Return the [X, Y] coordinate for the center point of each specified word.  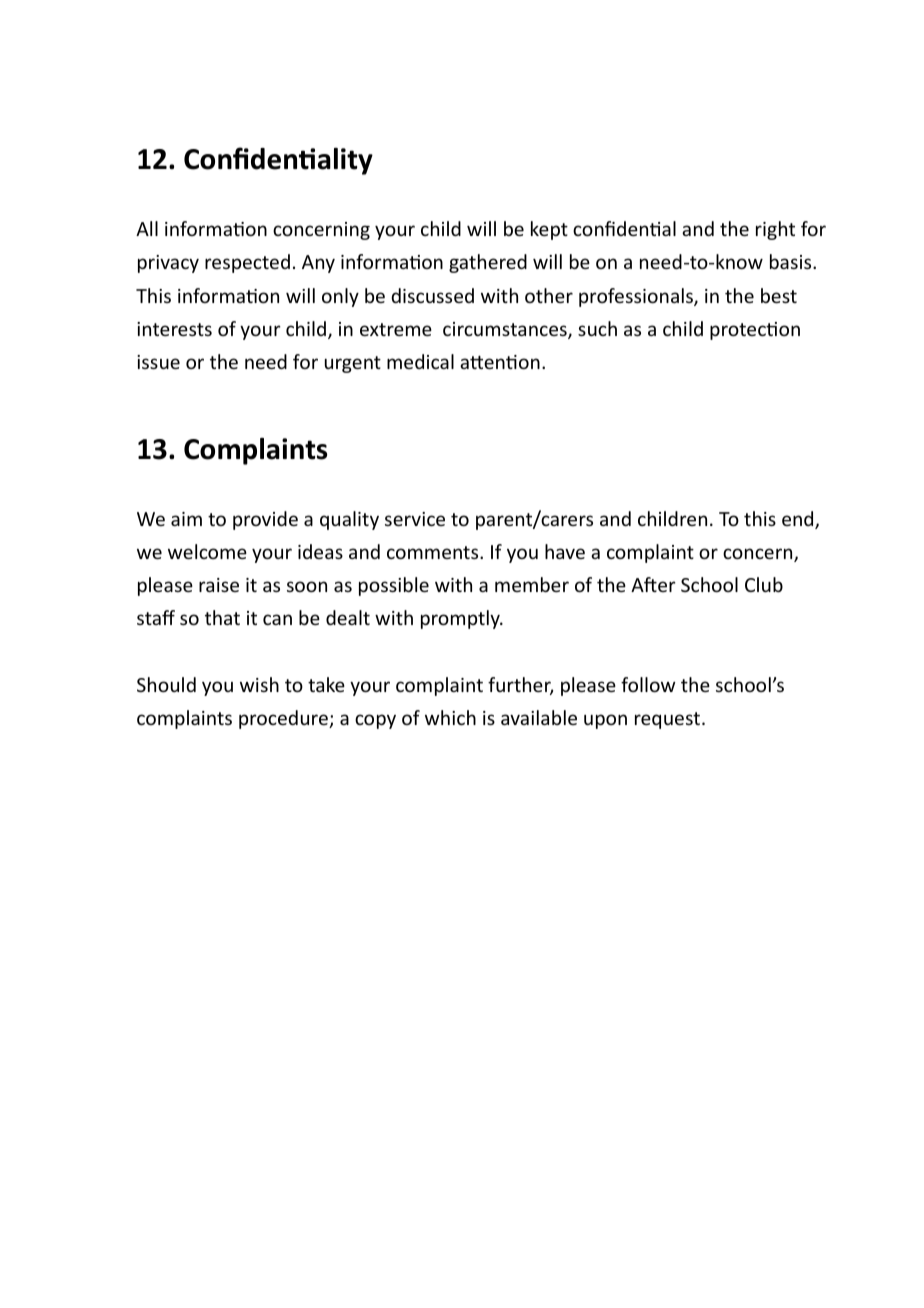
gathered [488, 263]
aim [186, 519]
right [775, 230]
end [799, 520]
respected [247, 263]
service [415, 519]
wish [259, 684]
